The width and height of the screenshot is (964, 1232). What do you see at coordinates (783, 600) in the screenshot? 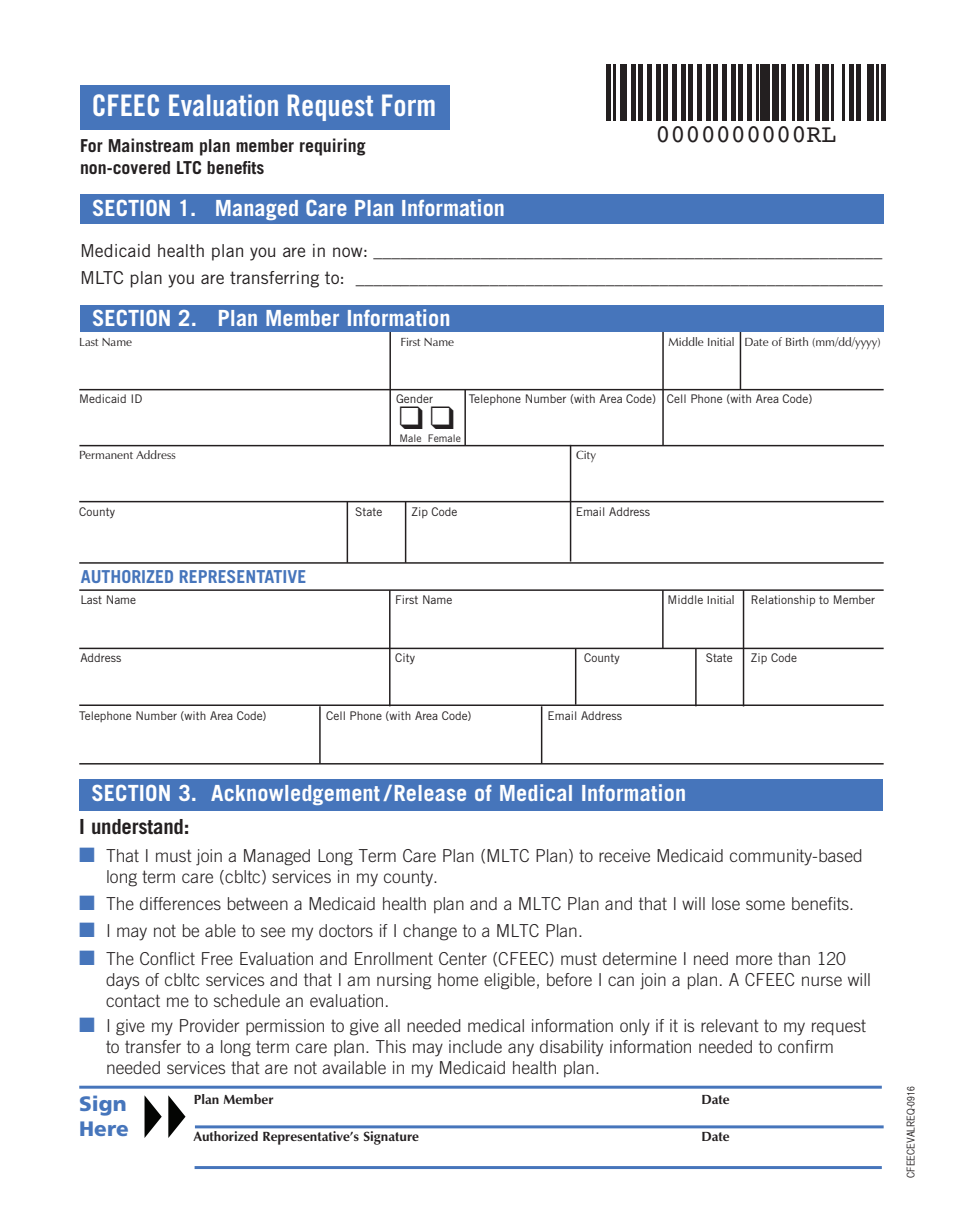
I see `Relationship` at bounding box center [783, 600].
